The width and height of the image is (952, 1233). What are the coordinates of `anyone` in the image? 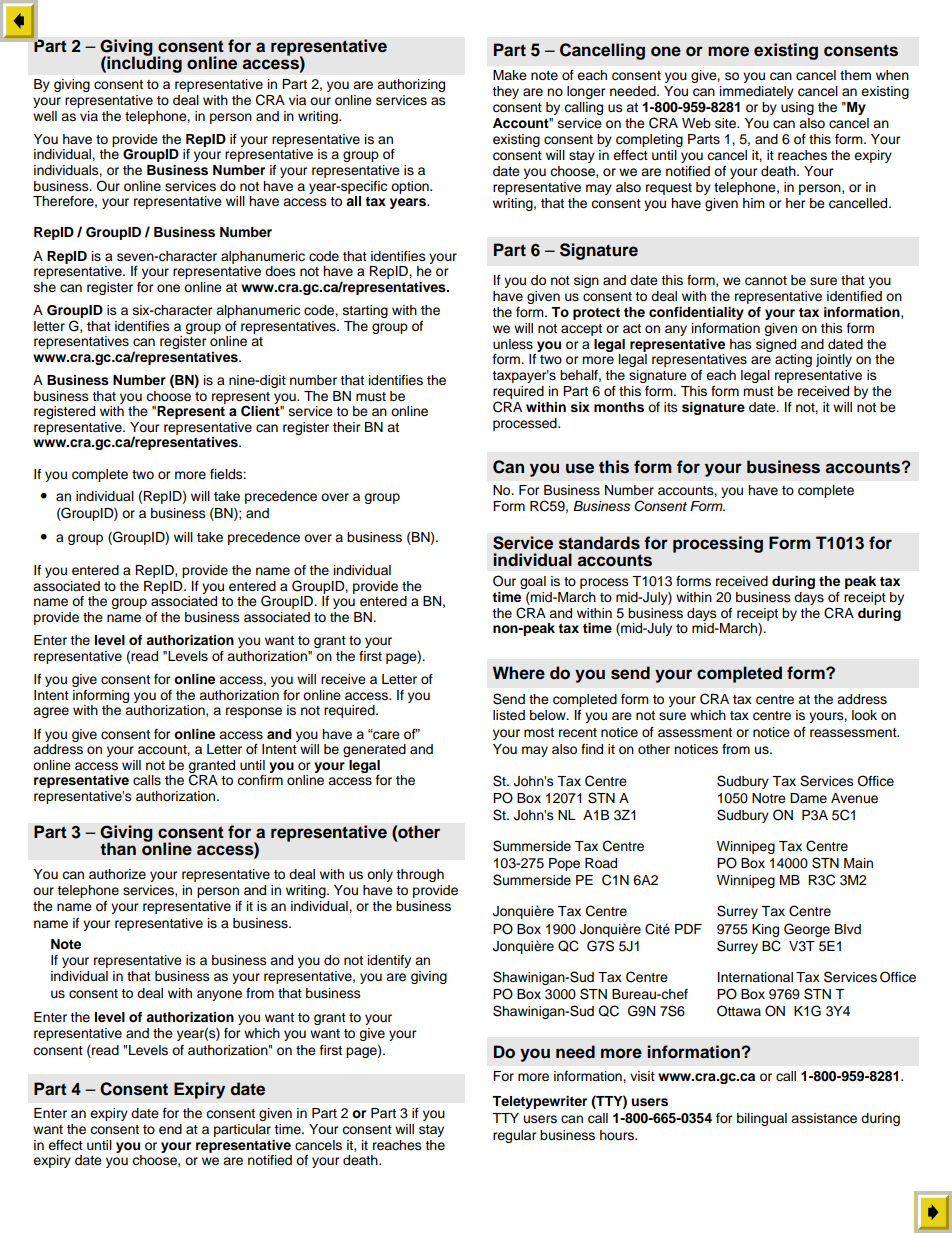 It's located at (219, 995).
